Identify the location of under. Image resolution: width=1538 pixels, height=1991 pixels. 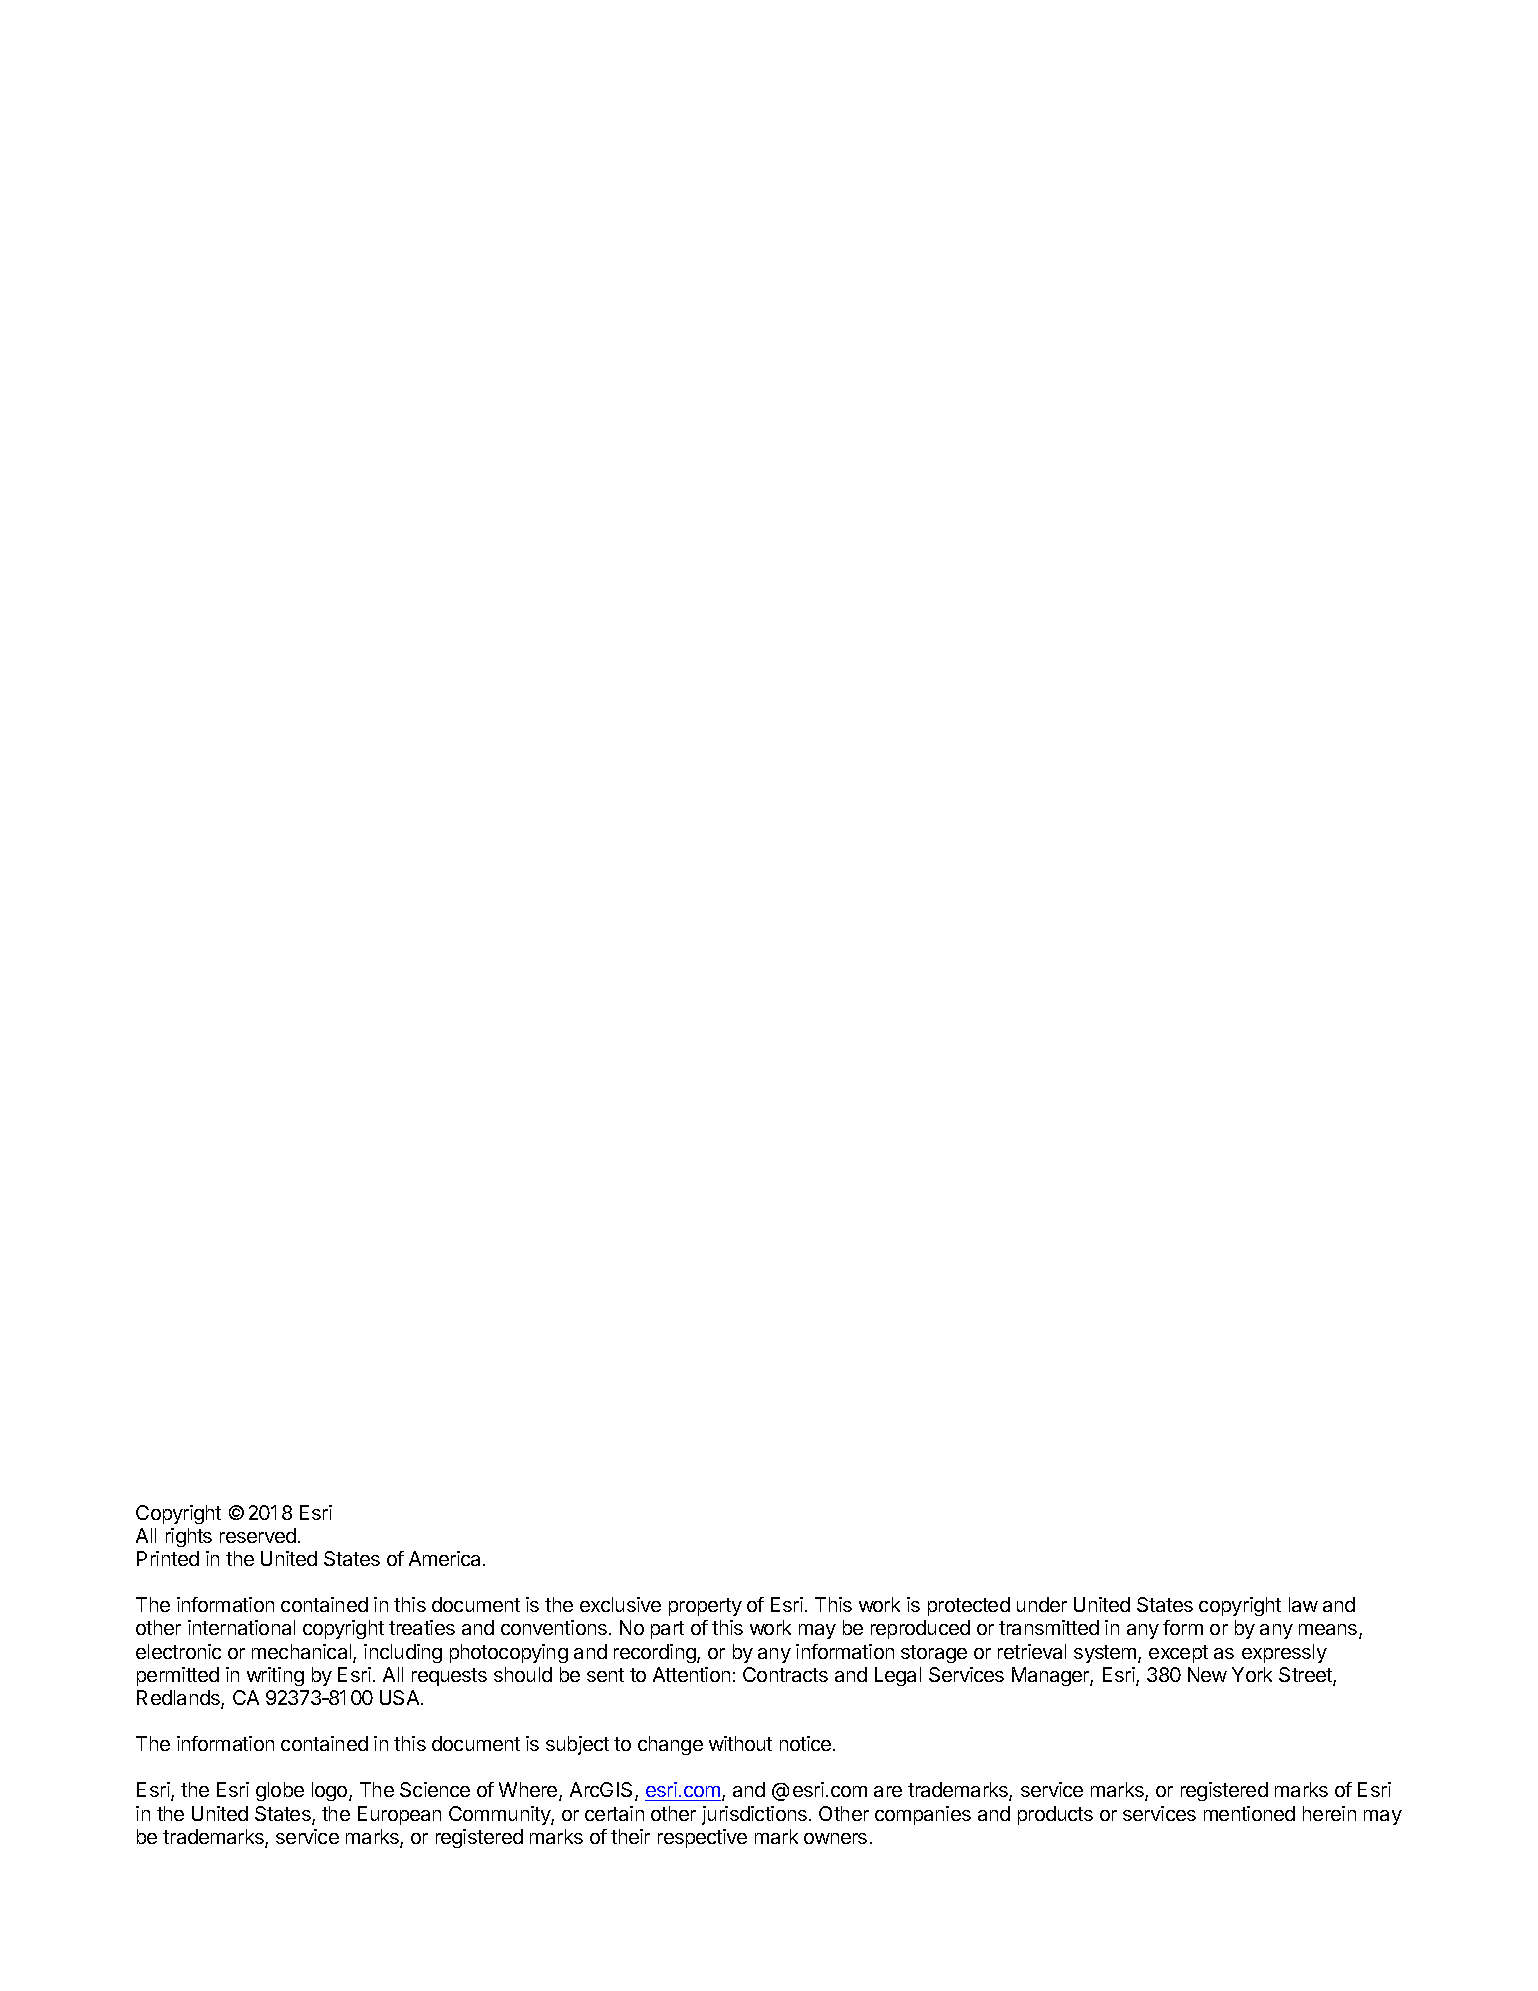
(1042, 1604).
